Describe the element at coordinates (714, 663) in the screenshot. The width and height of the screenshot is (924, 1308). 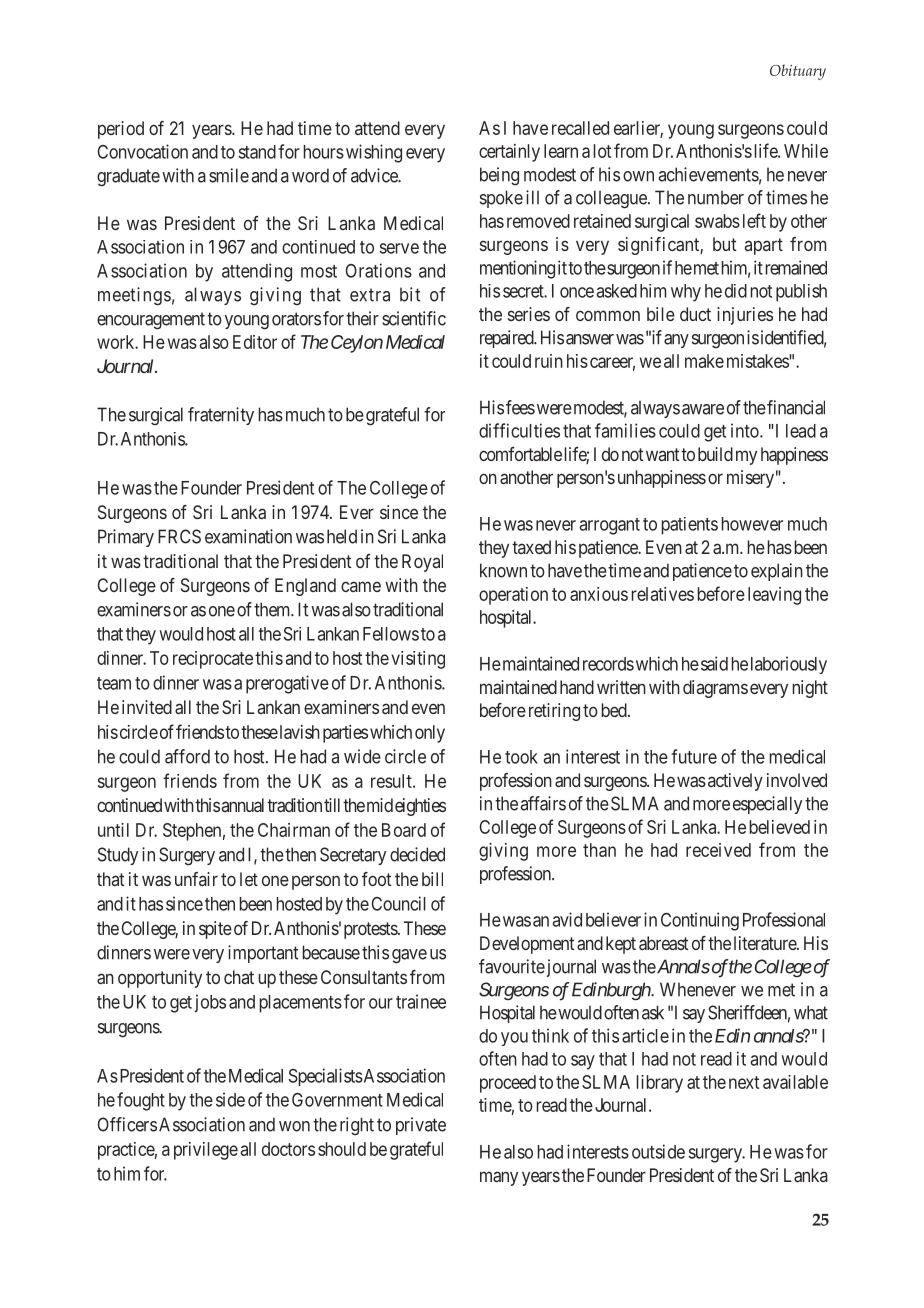
I see `said` at that location.
